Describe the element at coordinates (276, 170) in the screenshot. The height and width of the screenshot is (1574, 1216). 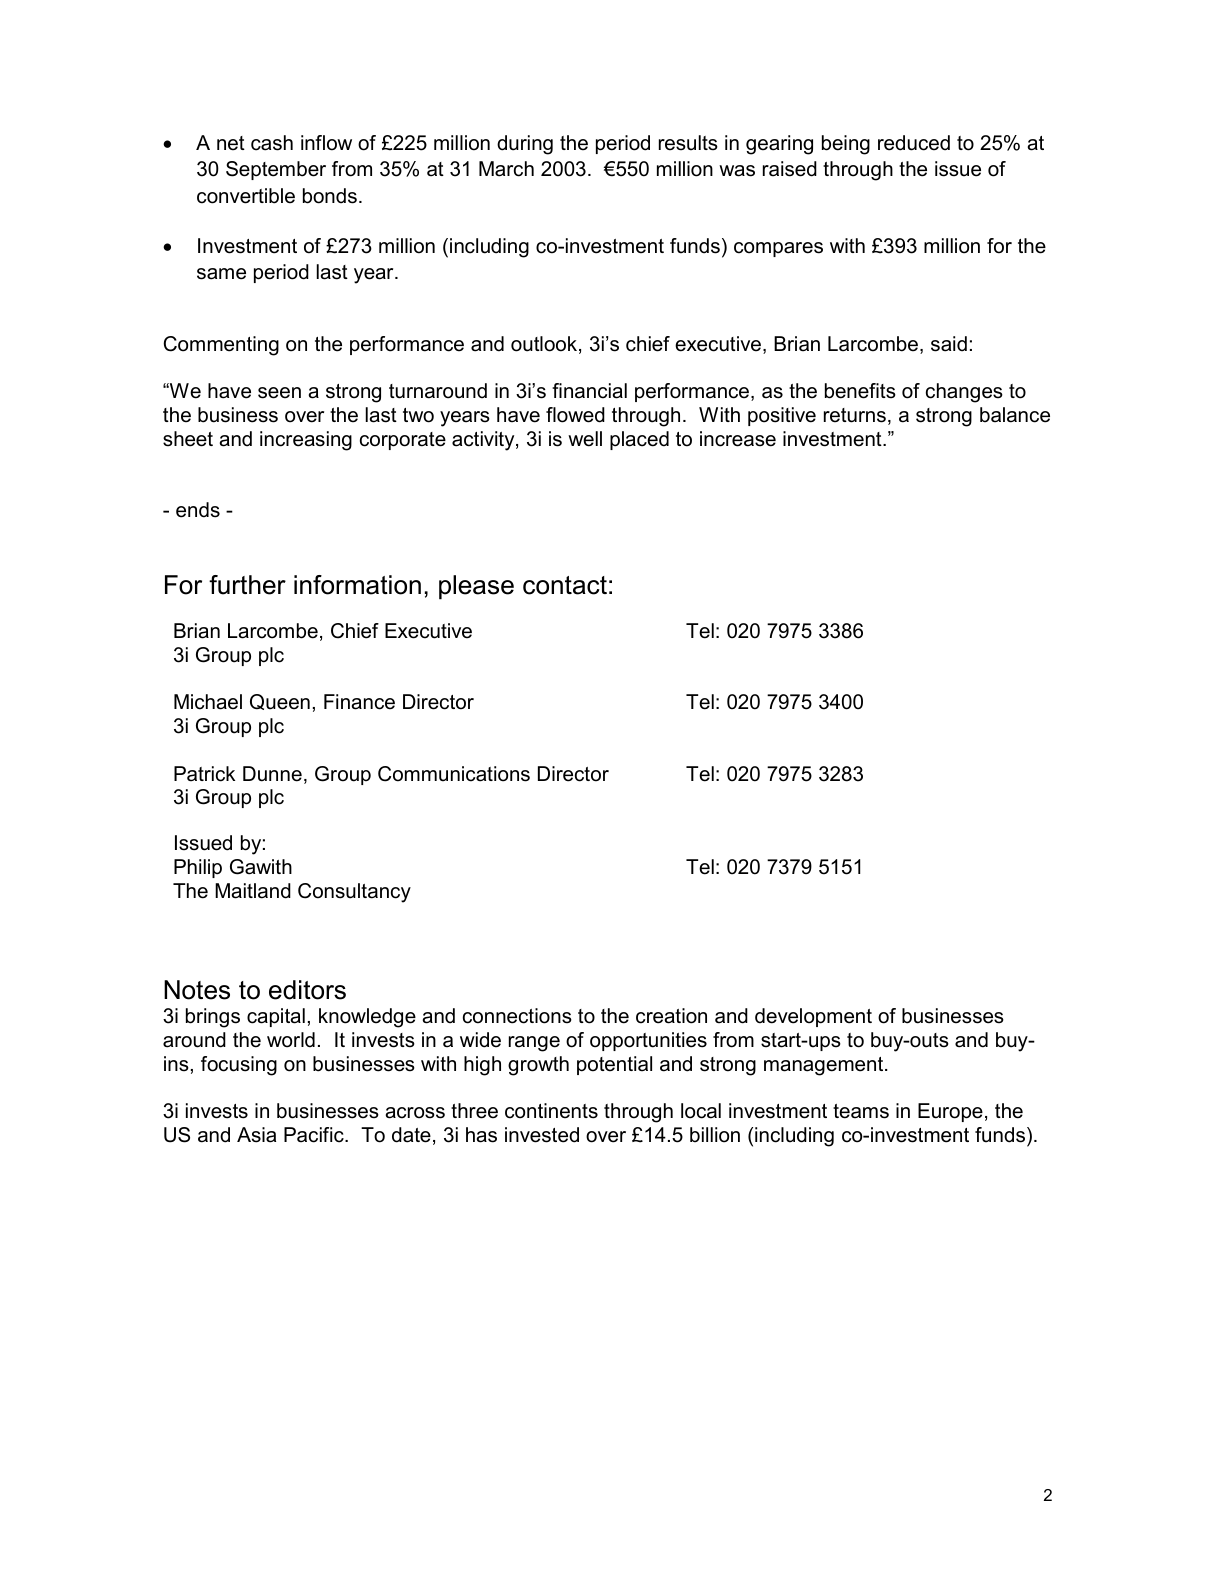
I see `September` at that location.
